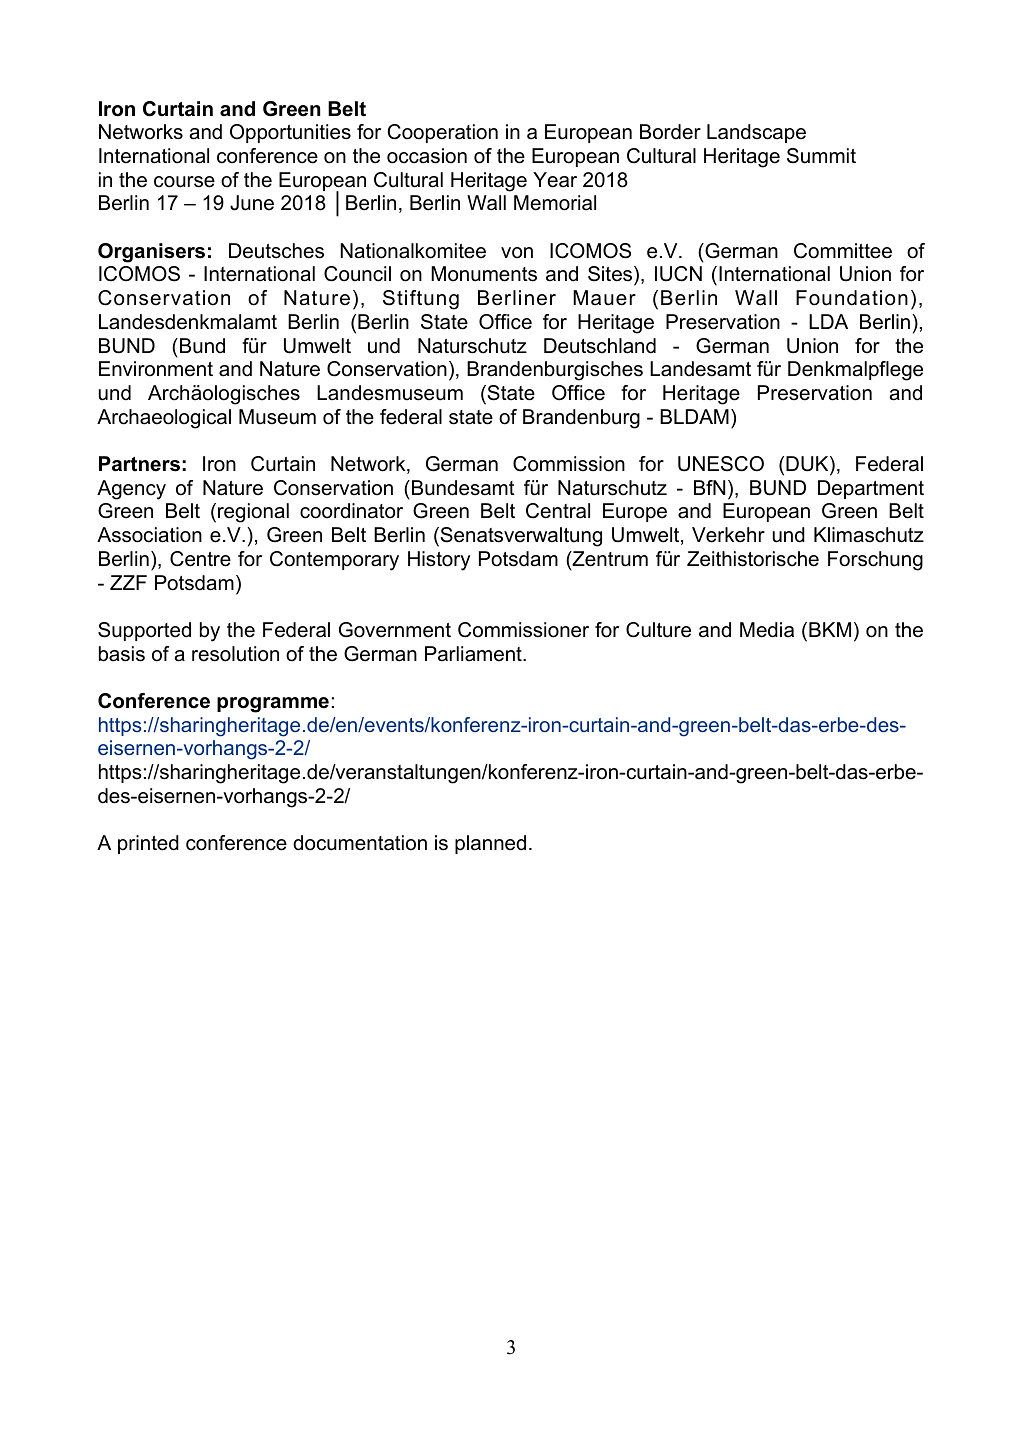 Image resolution: width=1022 pixels, height=1446 pixels. I want to click on Centre, so click(200, 559).
